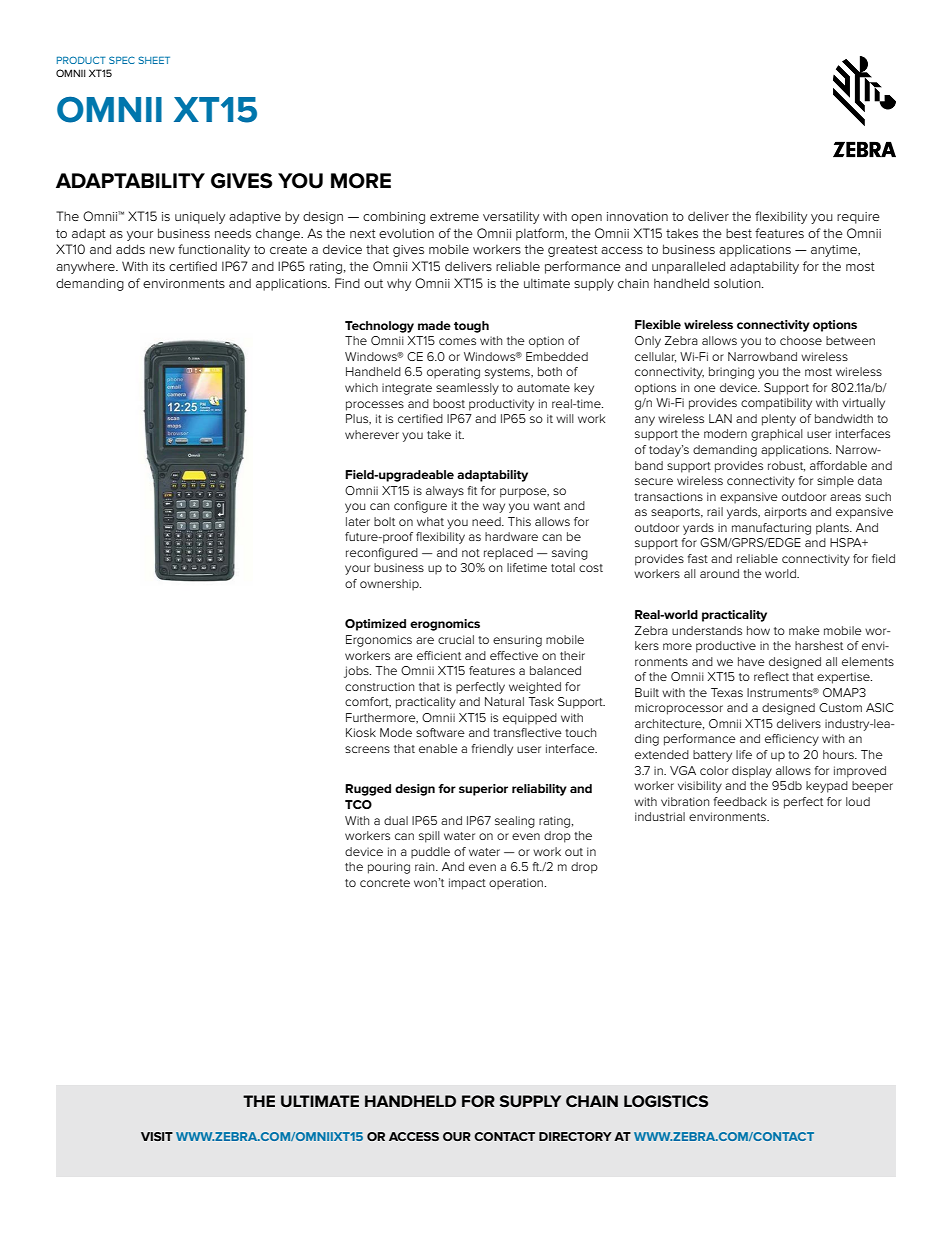 The width and height of the screenshot is (952, 1233). Describe the element at coordinates (456, 639) in the screenshot. I see `crucial` at that location.
